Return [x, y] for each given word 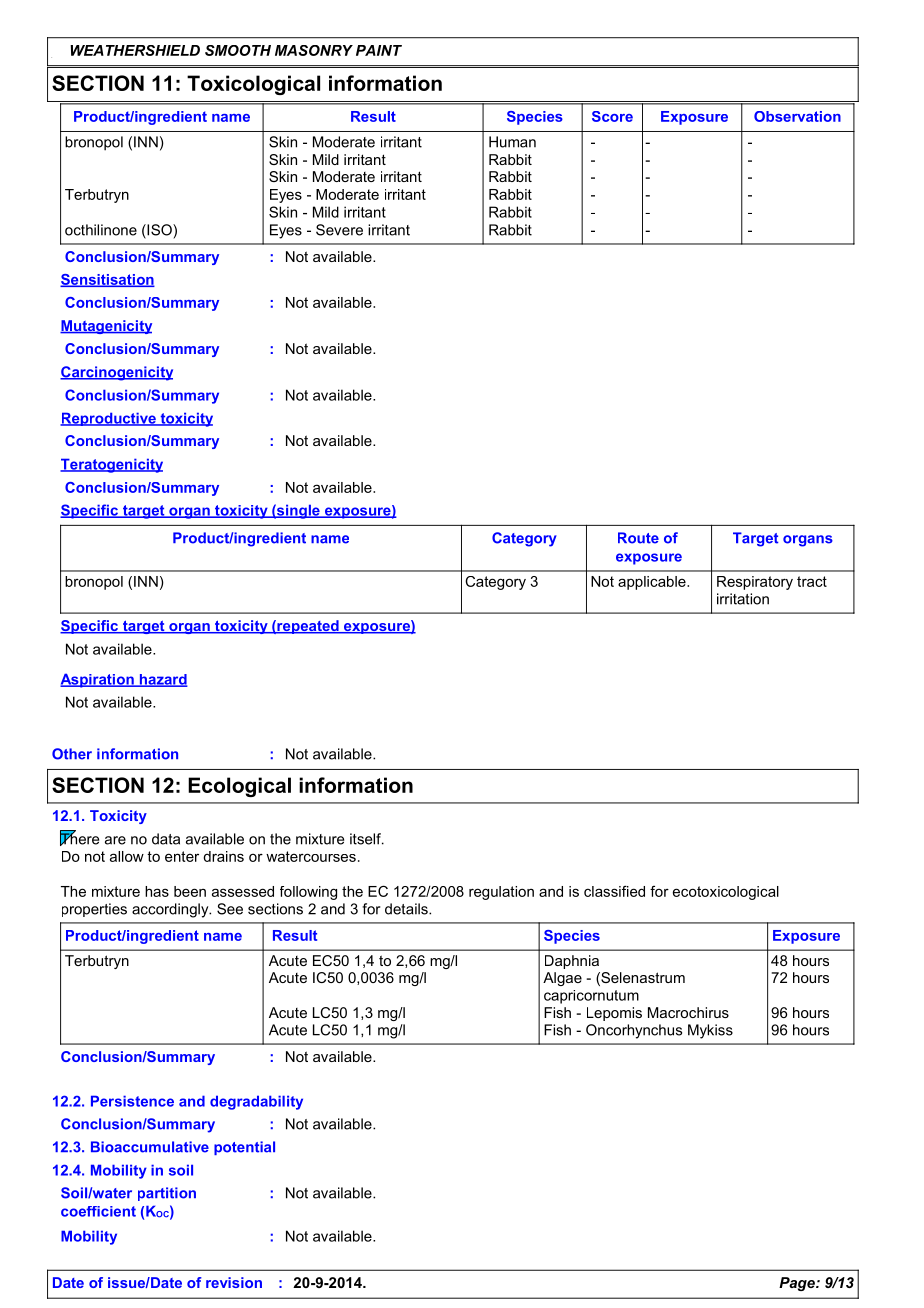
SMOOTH [238, 50]
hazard [162, 680]
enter [182, 856]
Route [638, 538]
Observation [797, 116]
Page [798, 1284]
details [407, 909]
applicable [653, 583]
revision [234, 1282]
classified [614, 891]
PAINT [379, 50]
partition [167, 1194]
